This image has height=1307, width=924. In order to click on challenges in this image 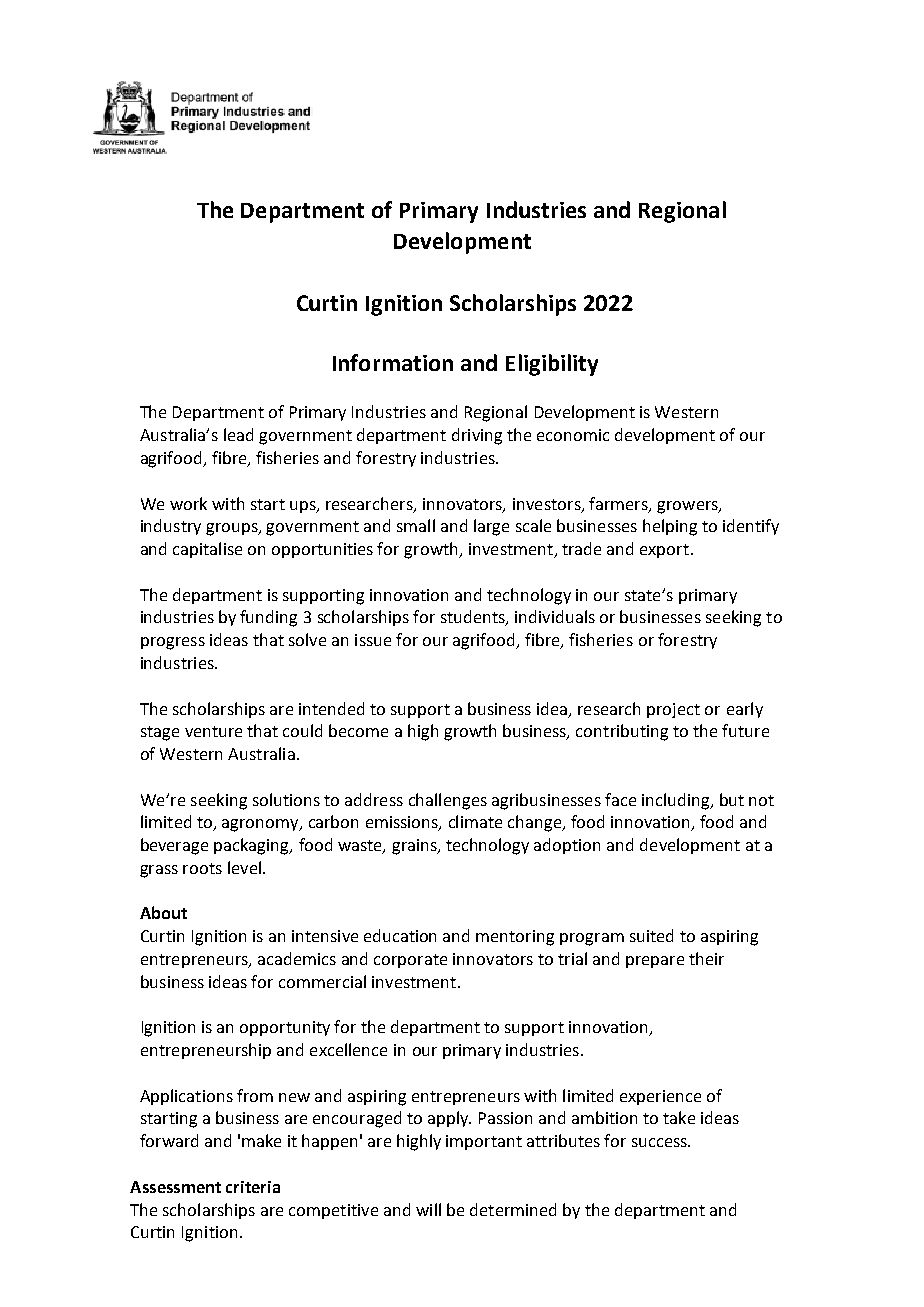, I will do `click(448, 801)`.
